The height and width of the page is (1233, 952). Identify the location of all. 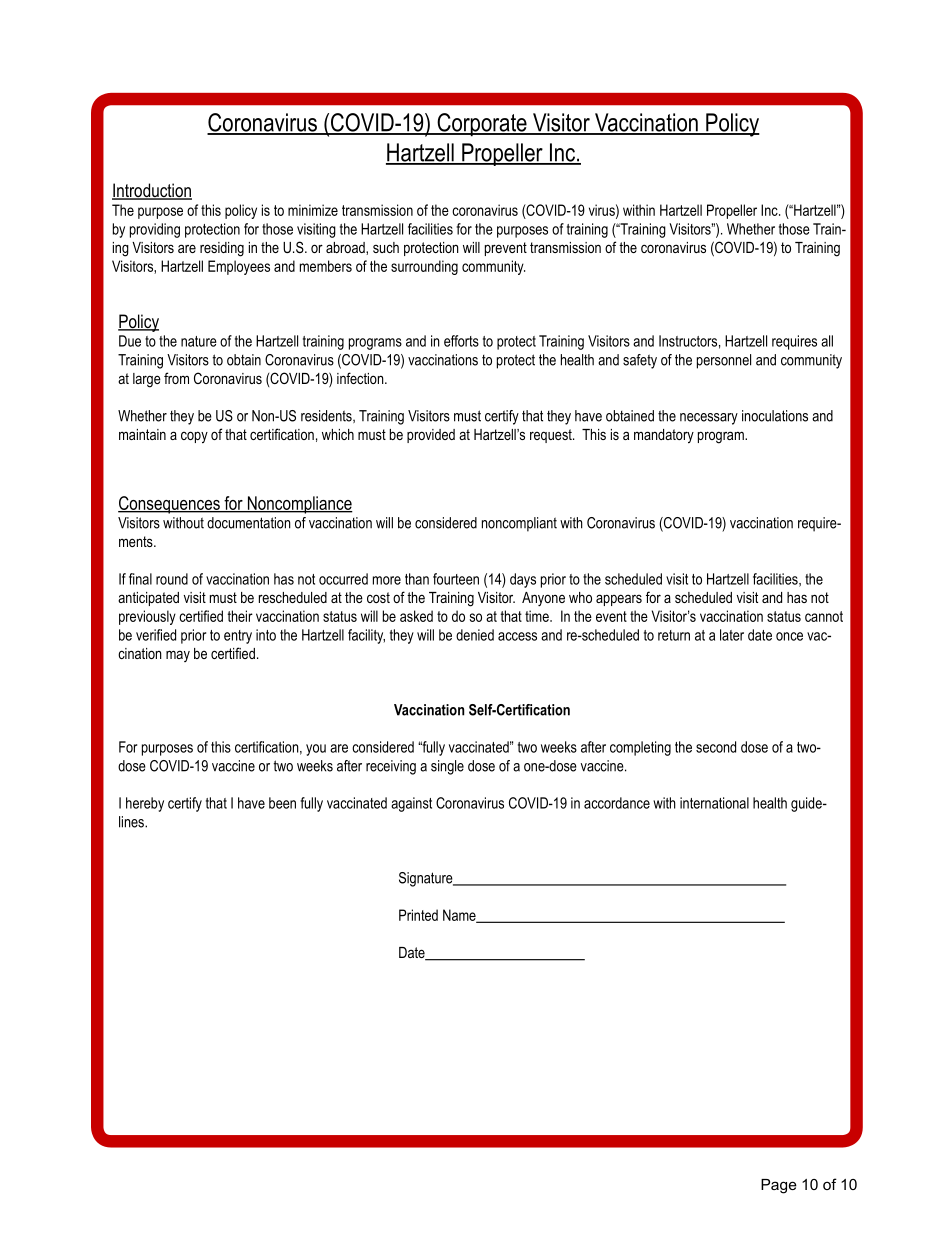
(827, 341).
